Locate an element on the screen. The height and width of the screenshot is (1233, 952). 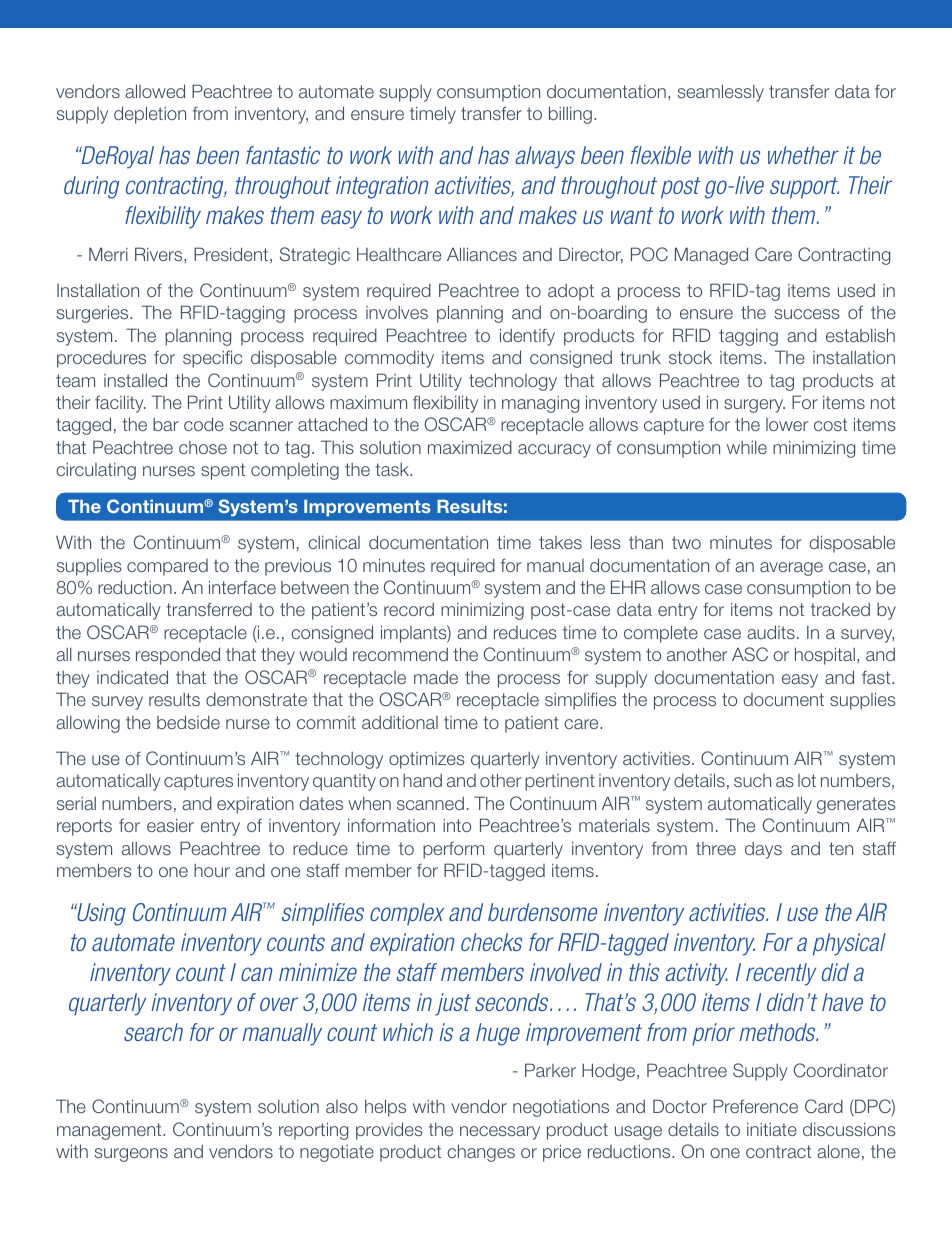
whether is located at coordinates (803, 155).
